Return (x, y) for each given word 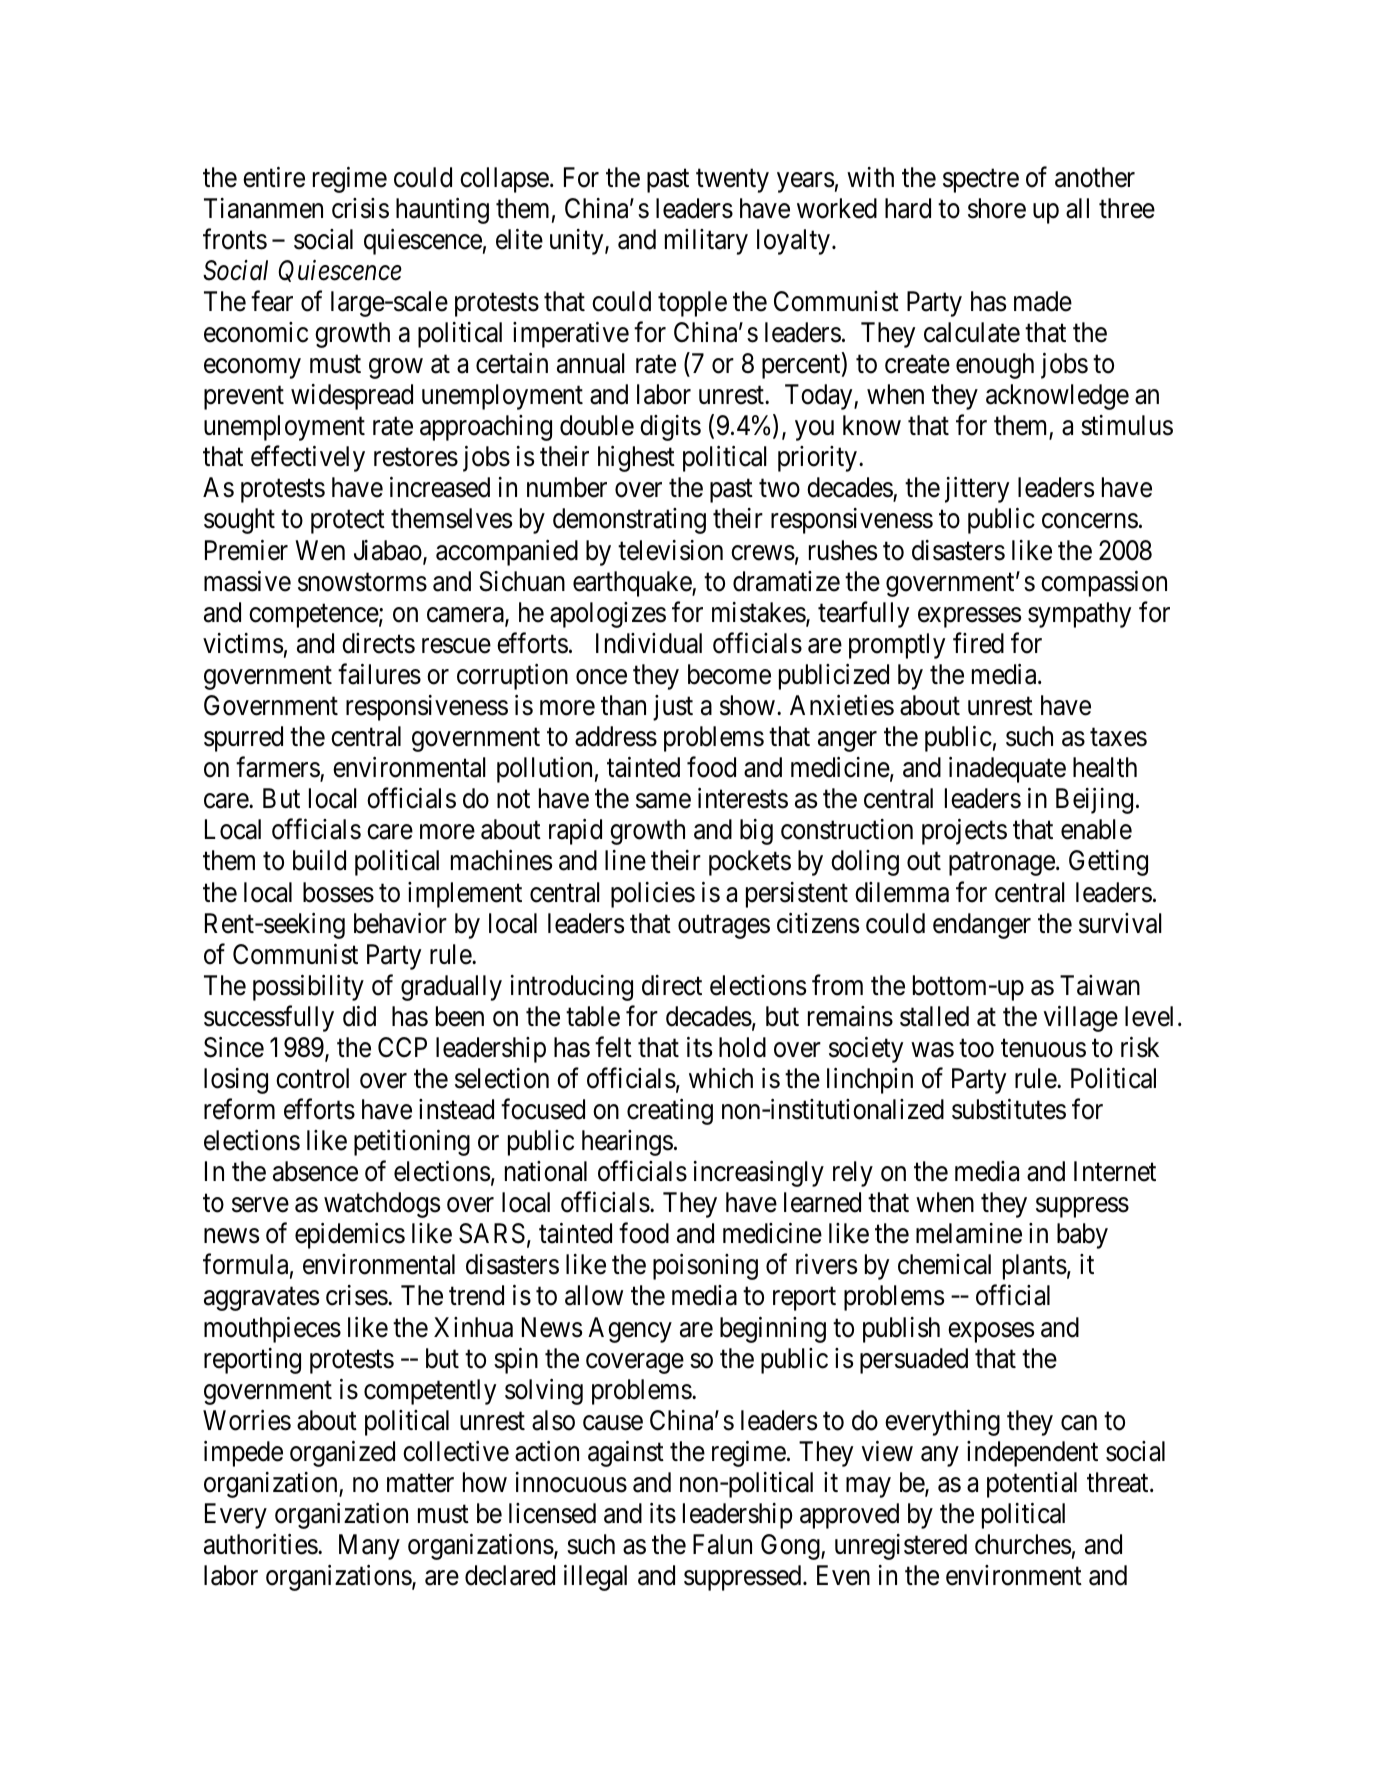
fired (978, 643)
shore (997, 208)
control (312, 1078)
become (729, 674)
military (706, 242)
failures (379, 674)
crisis (360, 208)
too (976, 1048)
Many (369, 1547)
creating (670, 1112)
